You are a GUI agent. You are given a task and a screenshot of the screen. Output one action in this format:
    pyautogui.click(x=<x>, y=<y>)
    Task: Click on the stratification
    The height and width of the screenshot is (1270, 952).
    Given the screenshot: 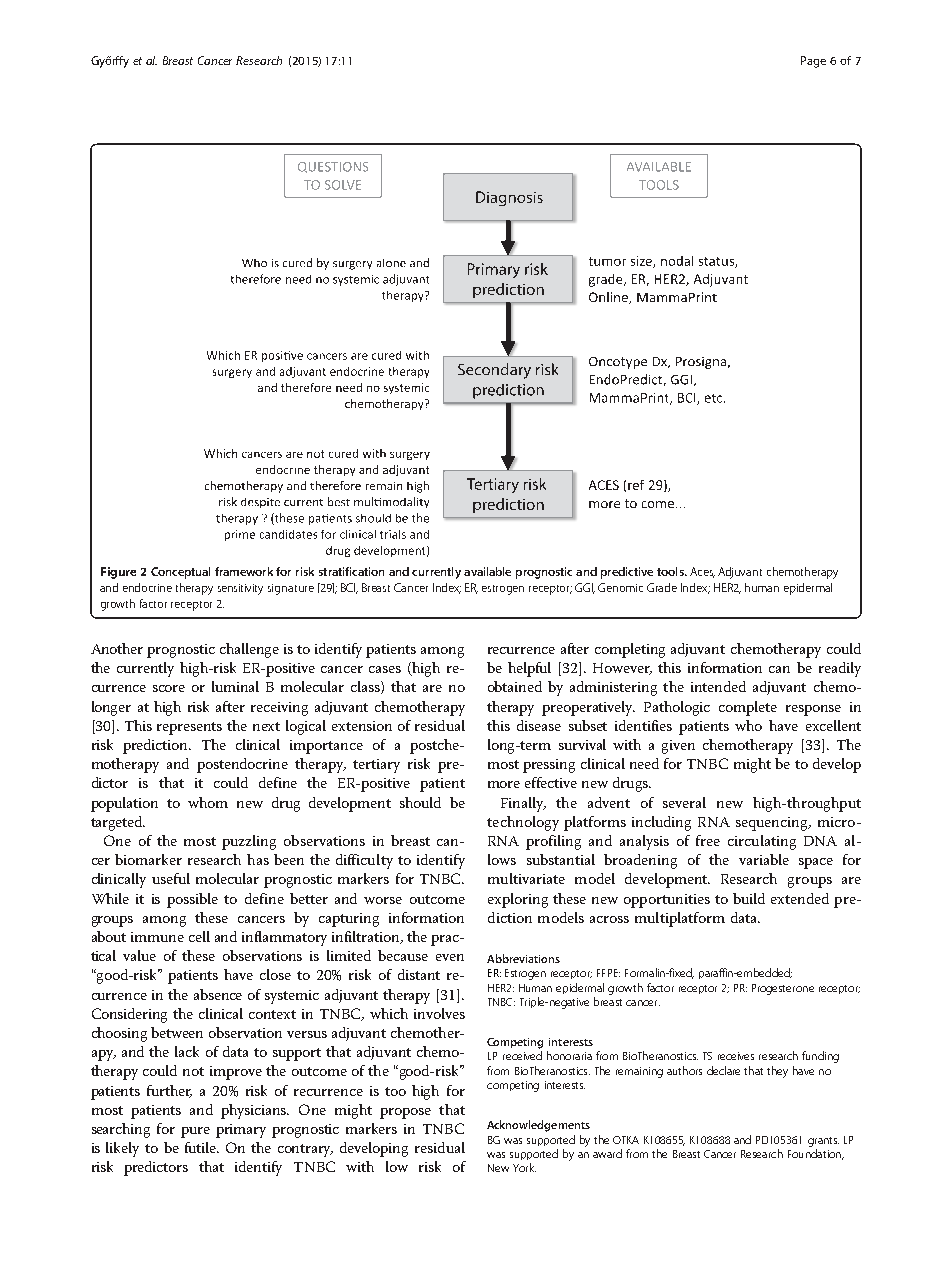 What is the action you would take?
    pyautogui.click(x=351, y=571)
